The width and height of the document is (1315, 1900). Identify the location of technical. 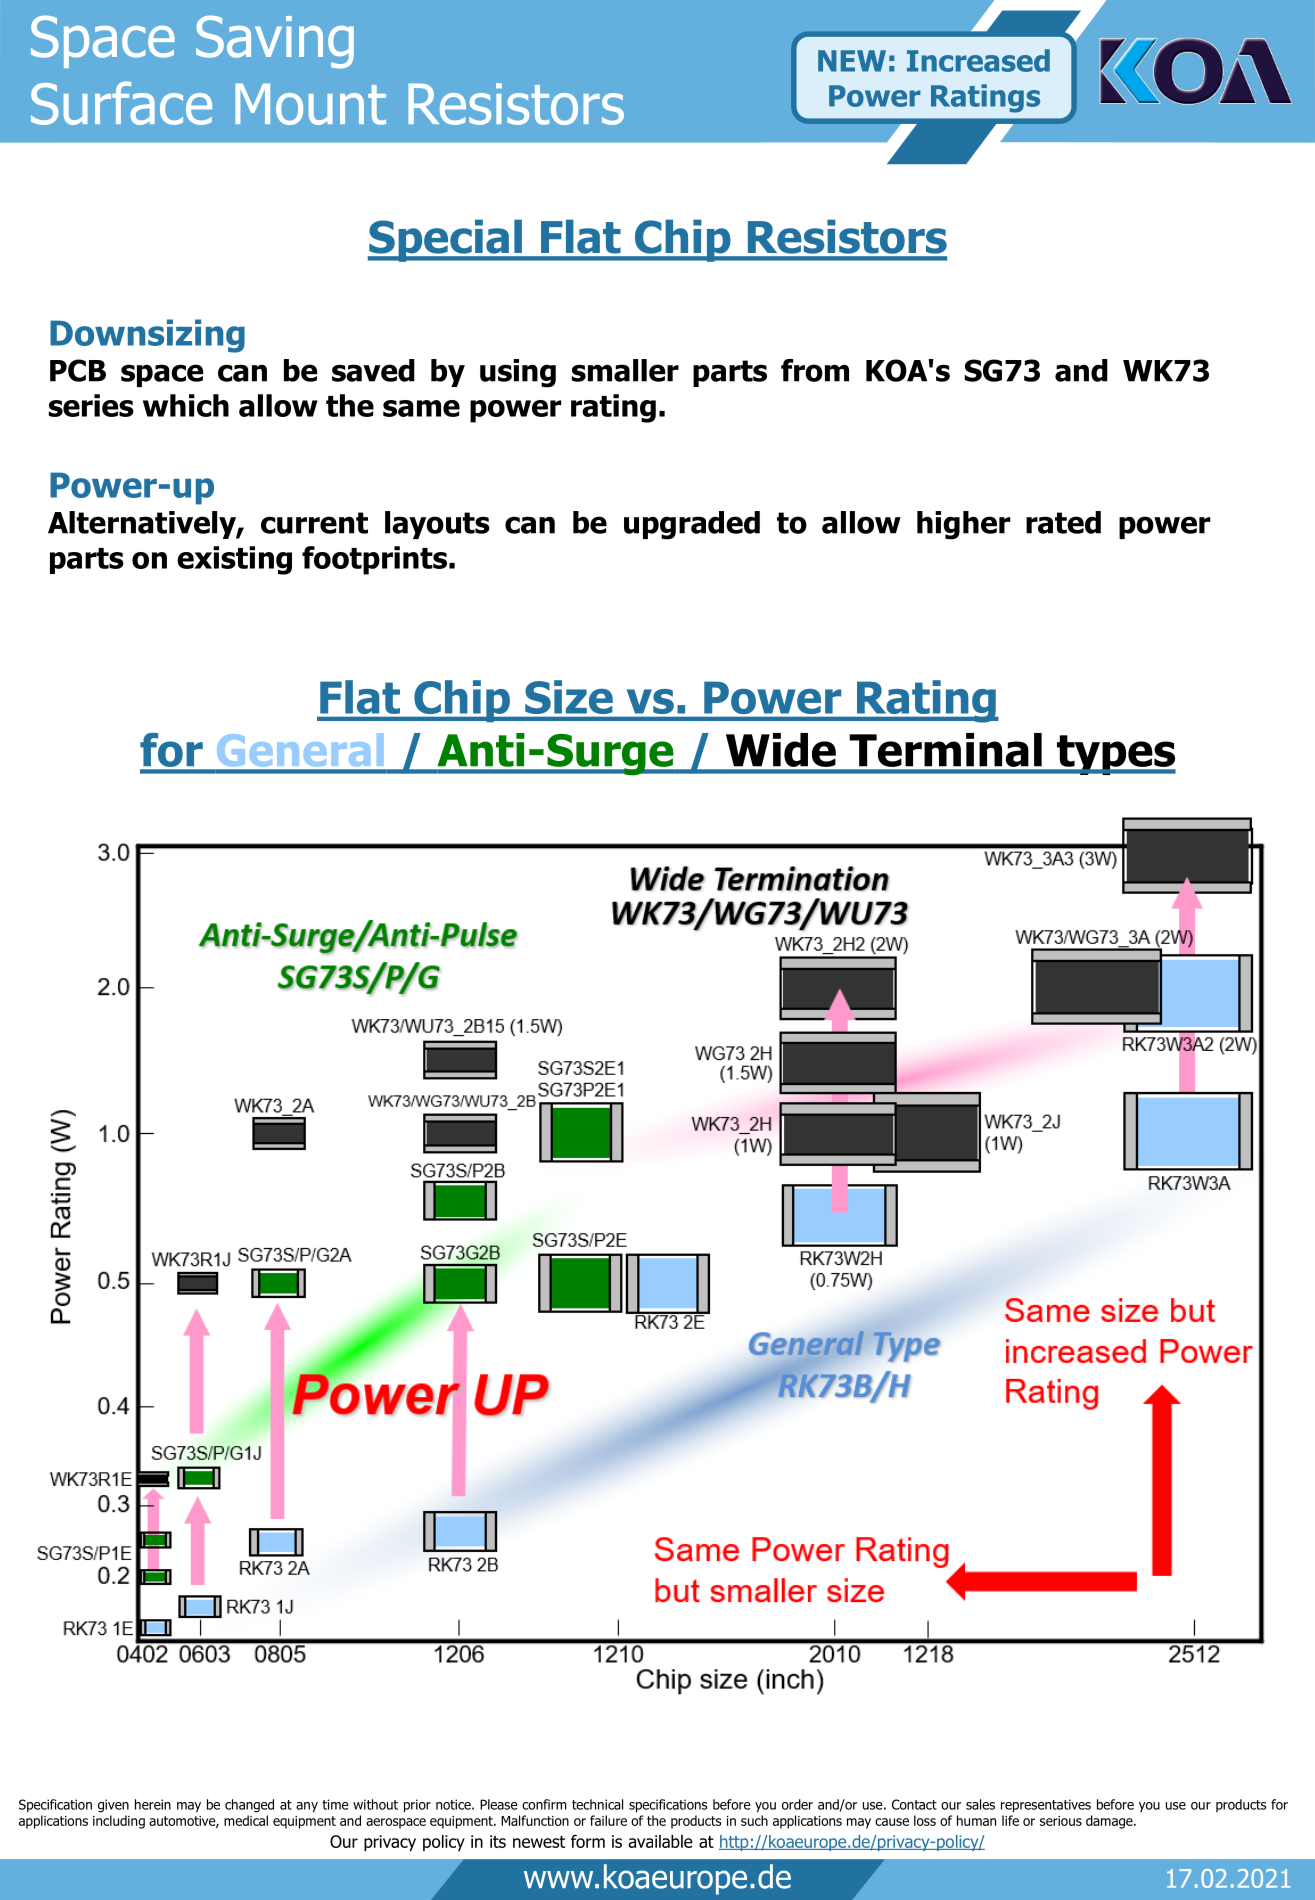
(597, 1804).
